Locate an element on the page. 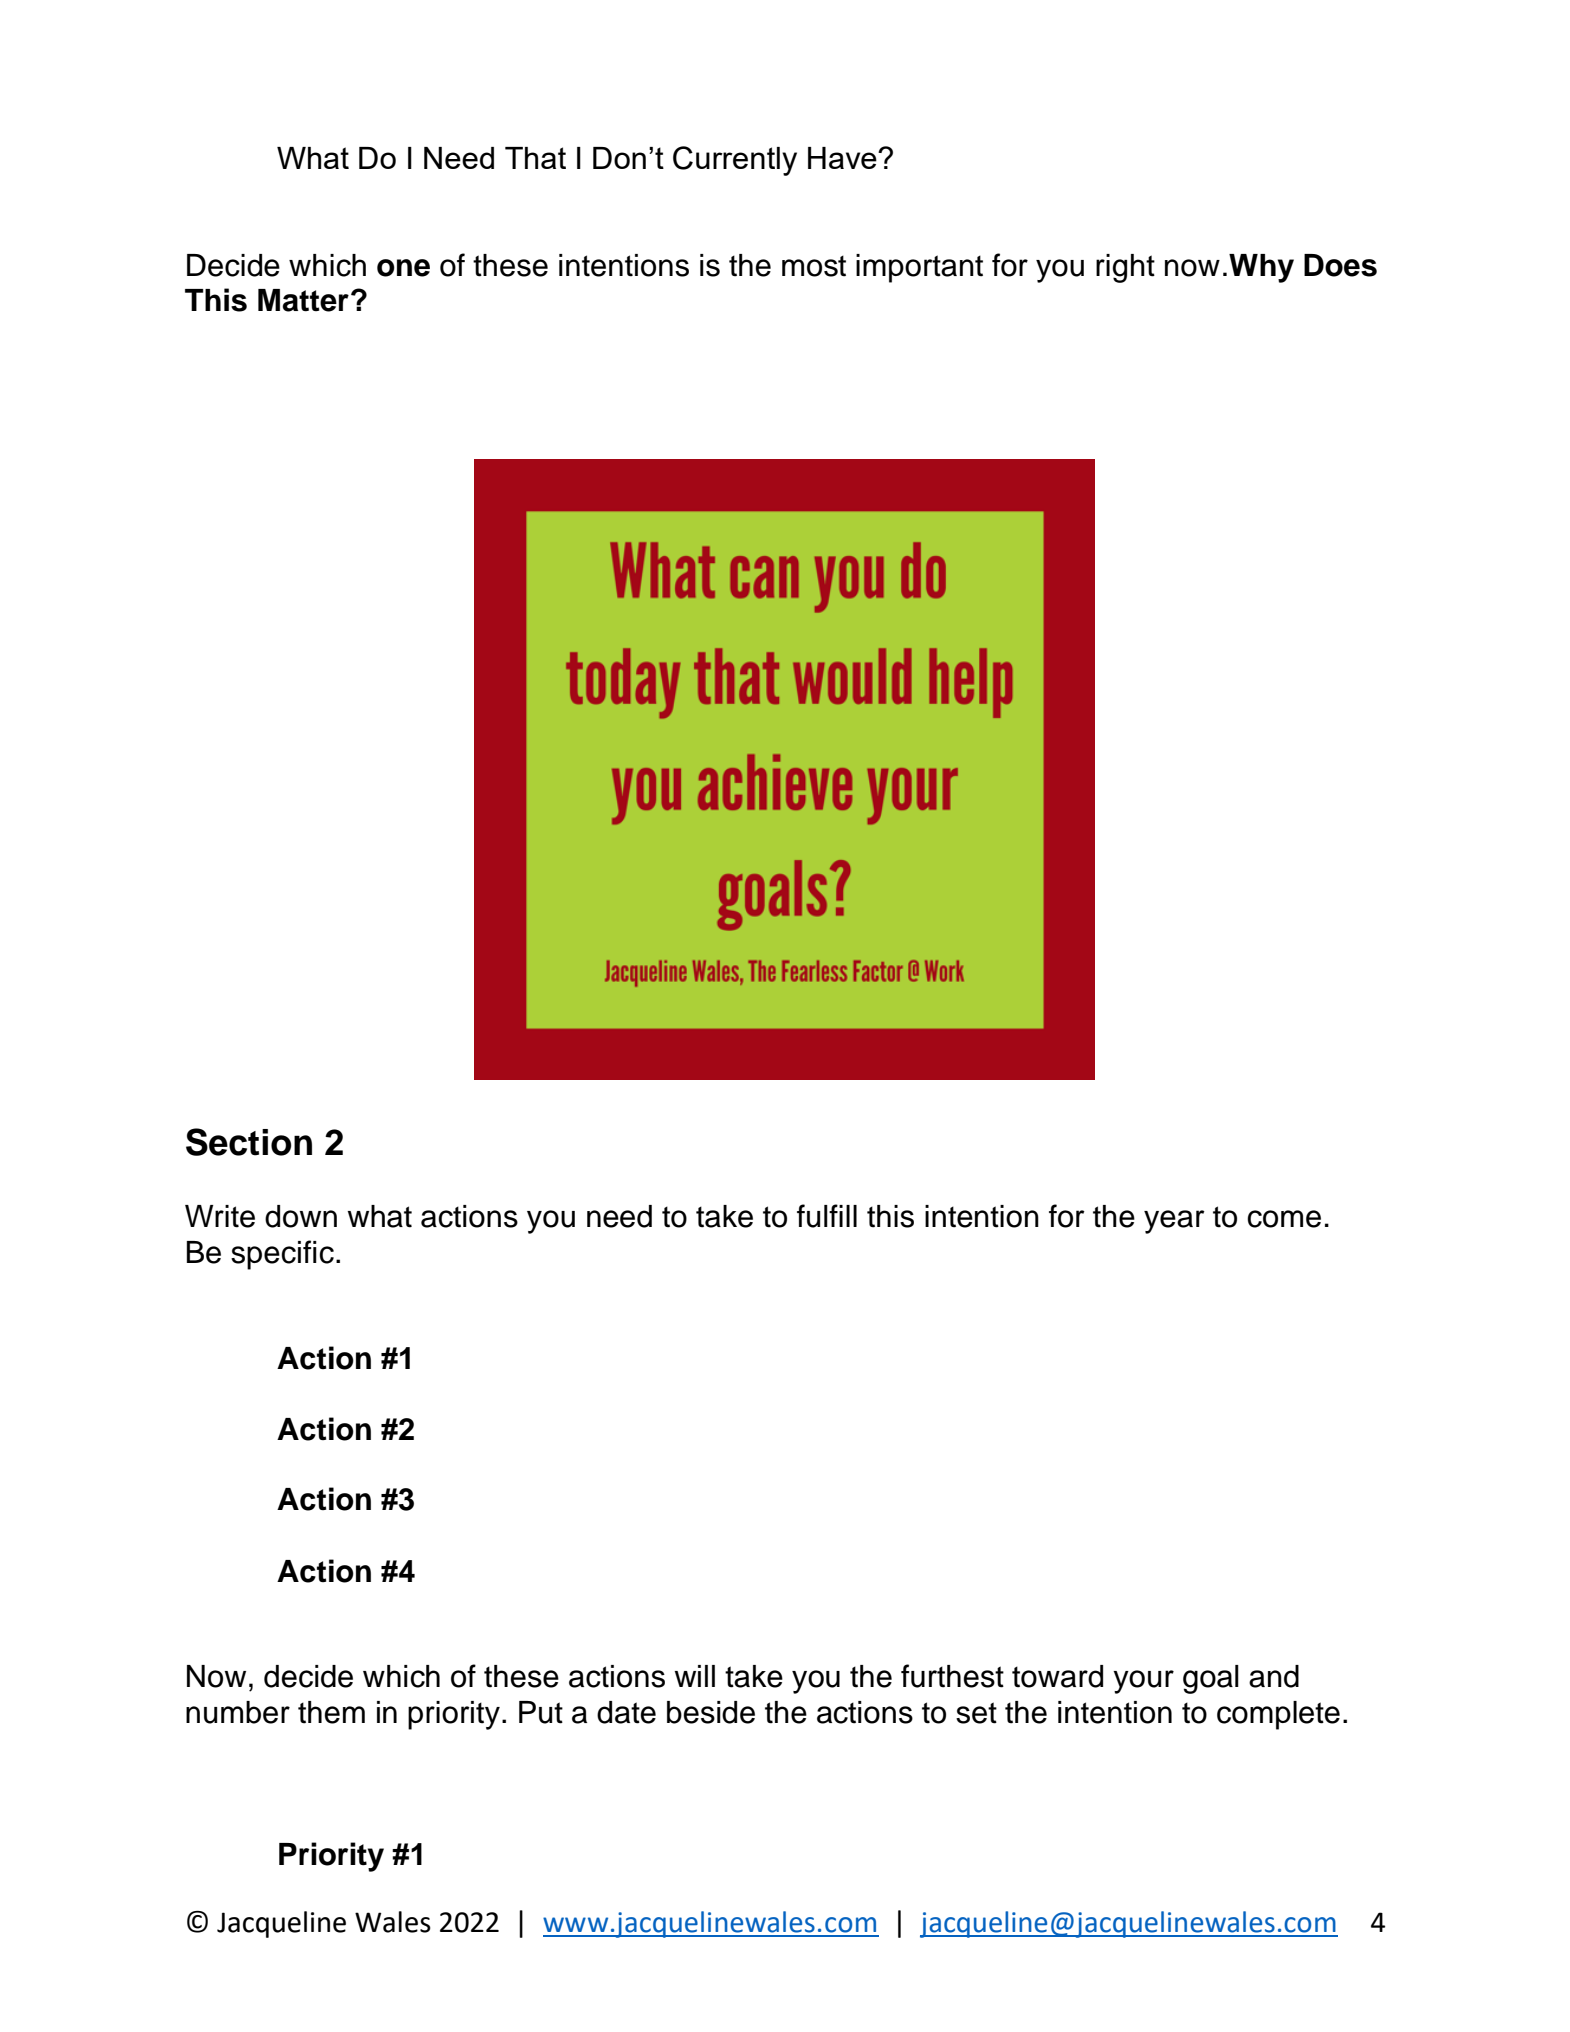 This image has width=1570, height=2032. them is located at coordinates (331, 1712).
